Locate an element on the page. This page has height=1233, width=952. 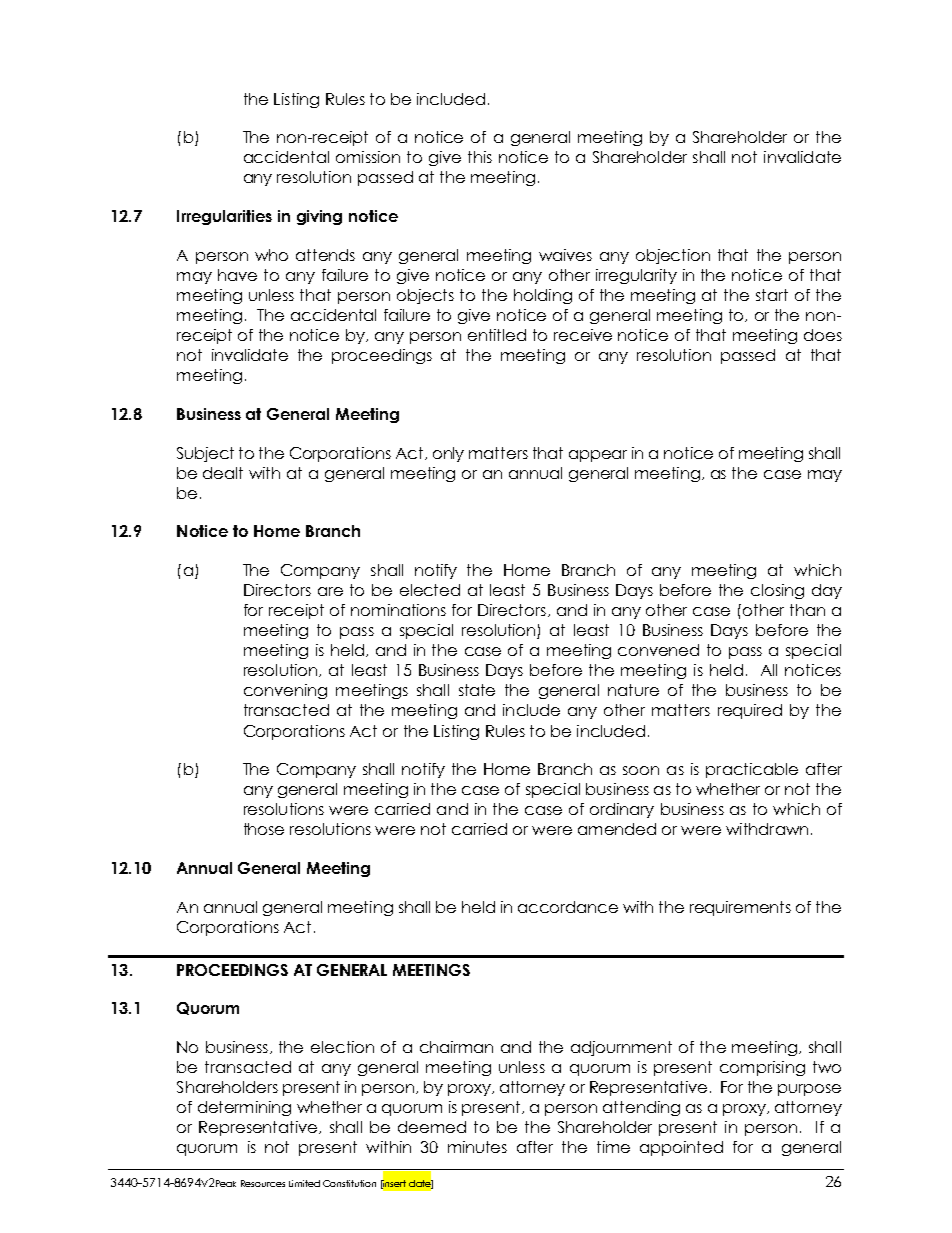
Resources is located at coordinates (263, 1183).
